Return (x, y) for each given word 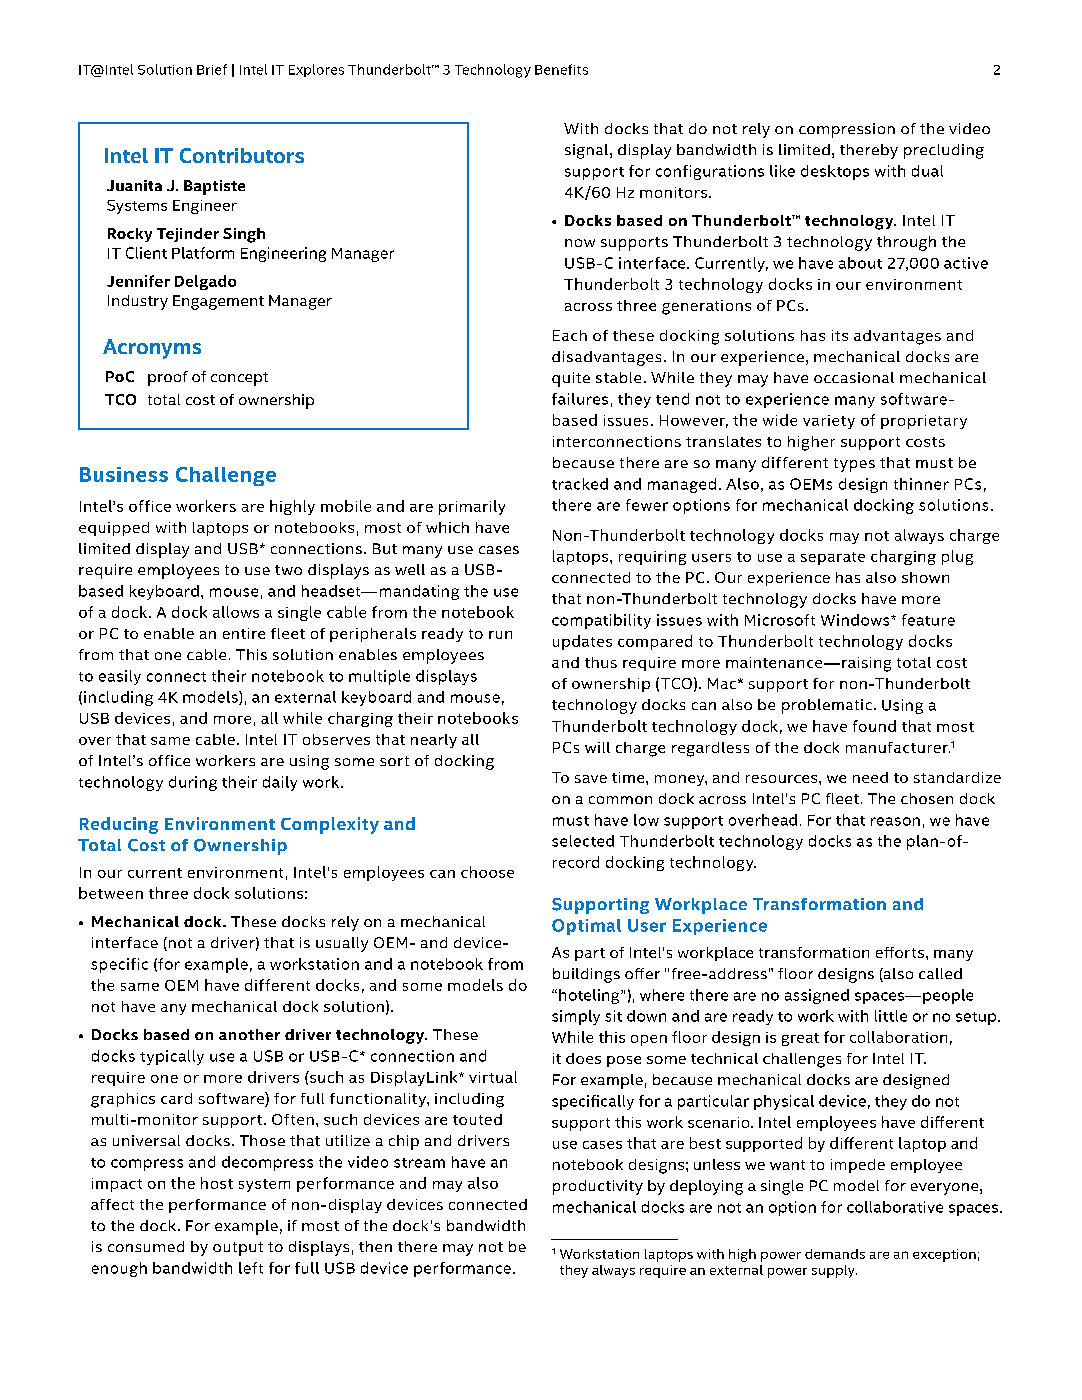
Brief (212, 69)
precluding (944, 151)
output (238, 1249)
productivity (598, 1187)
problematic (827, 706)
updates (582, 642)
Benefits (561, 69)
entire (244, 633)
